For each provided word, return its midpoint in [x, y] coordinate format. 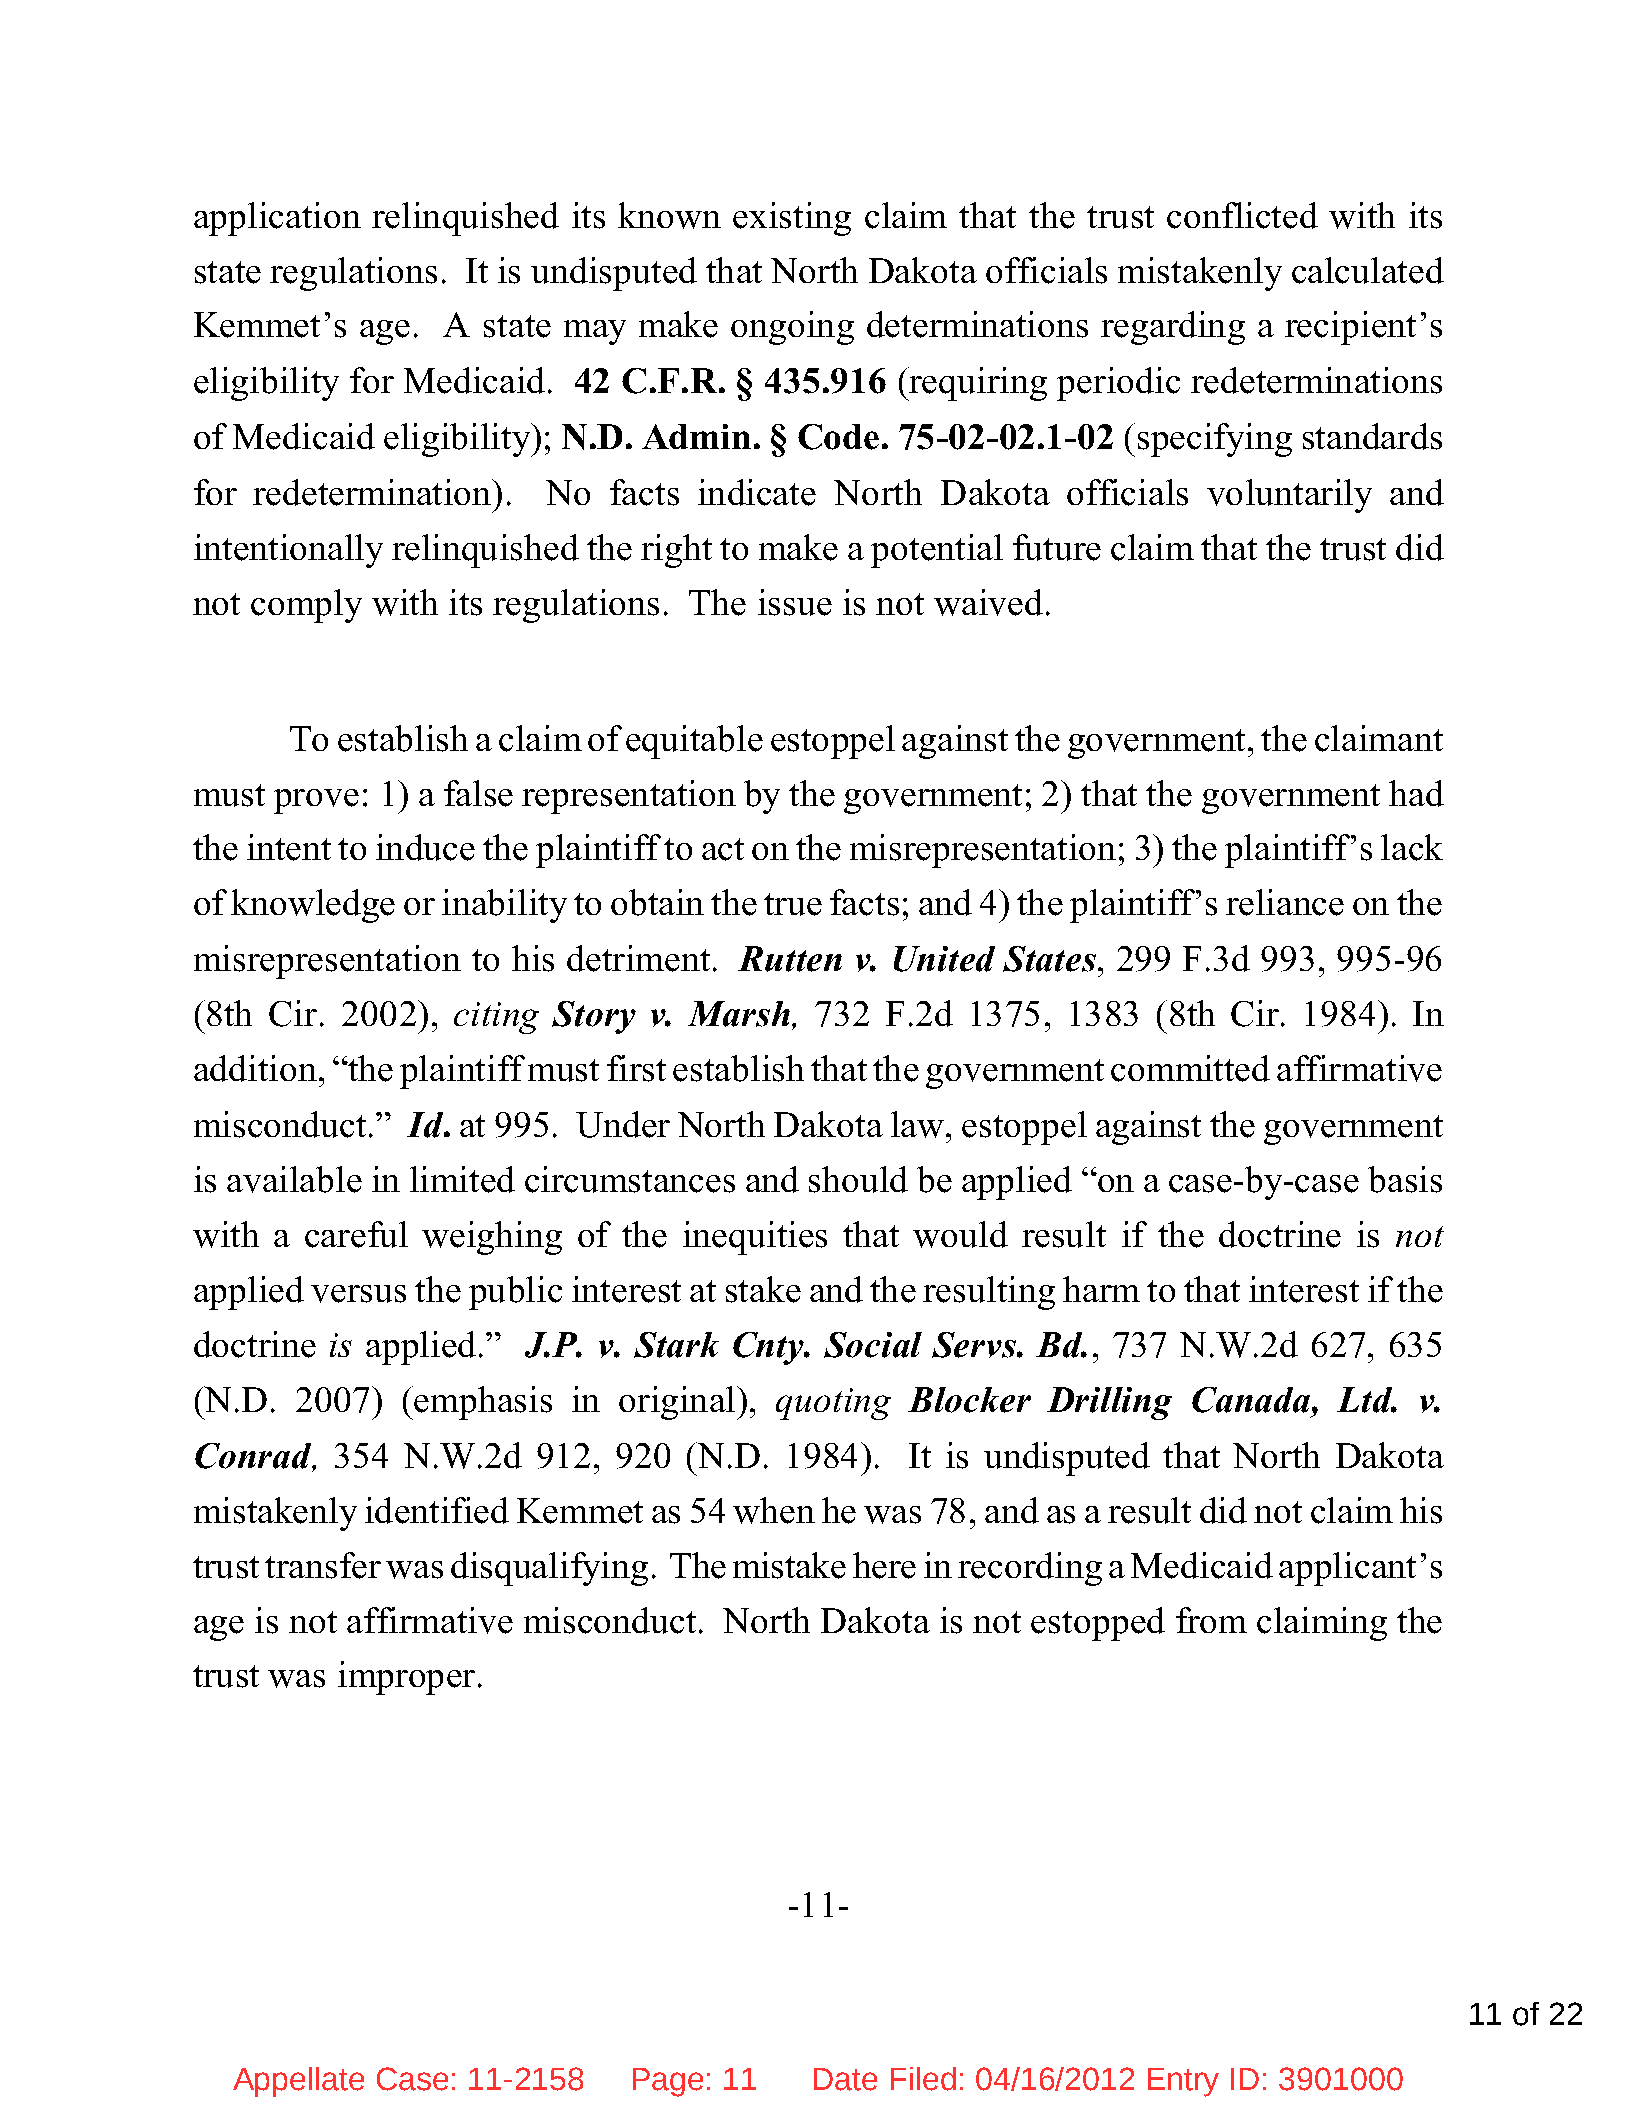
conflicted [1242, 215]
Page [668, 2082]
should [858, 1179]
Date [845, 2079]
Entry [1183, 2082]
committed [1190, 1068]
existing [792, 219]
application [277, 219]
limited [462, 1179]
